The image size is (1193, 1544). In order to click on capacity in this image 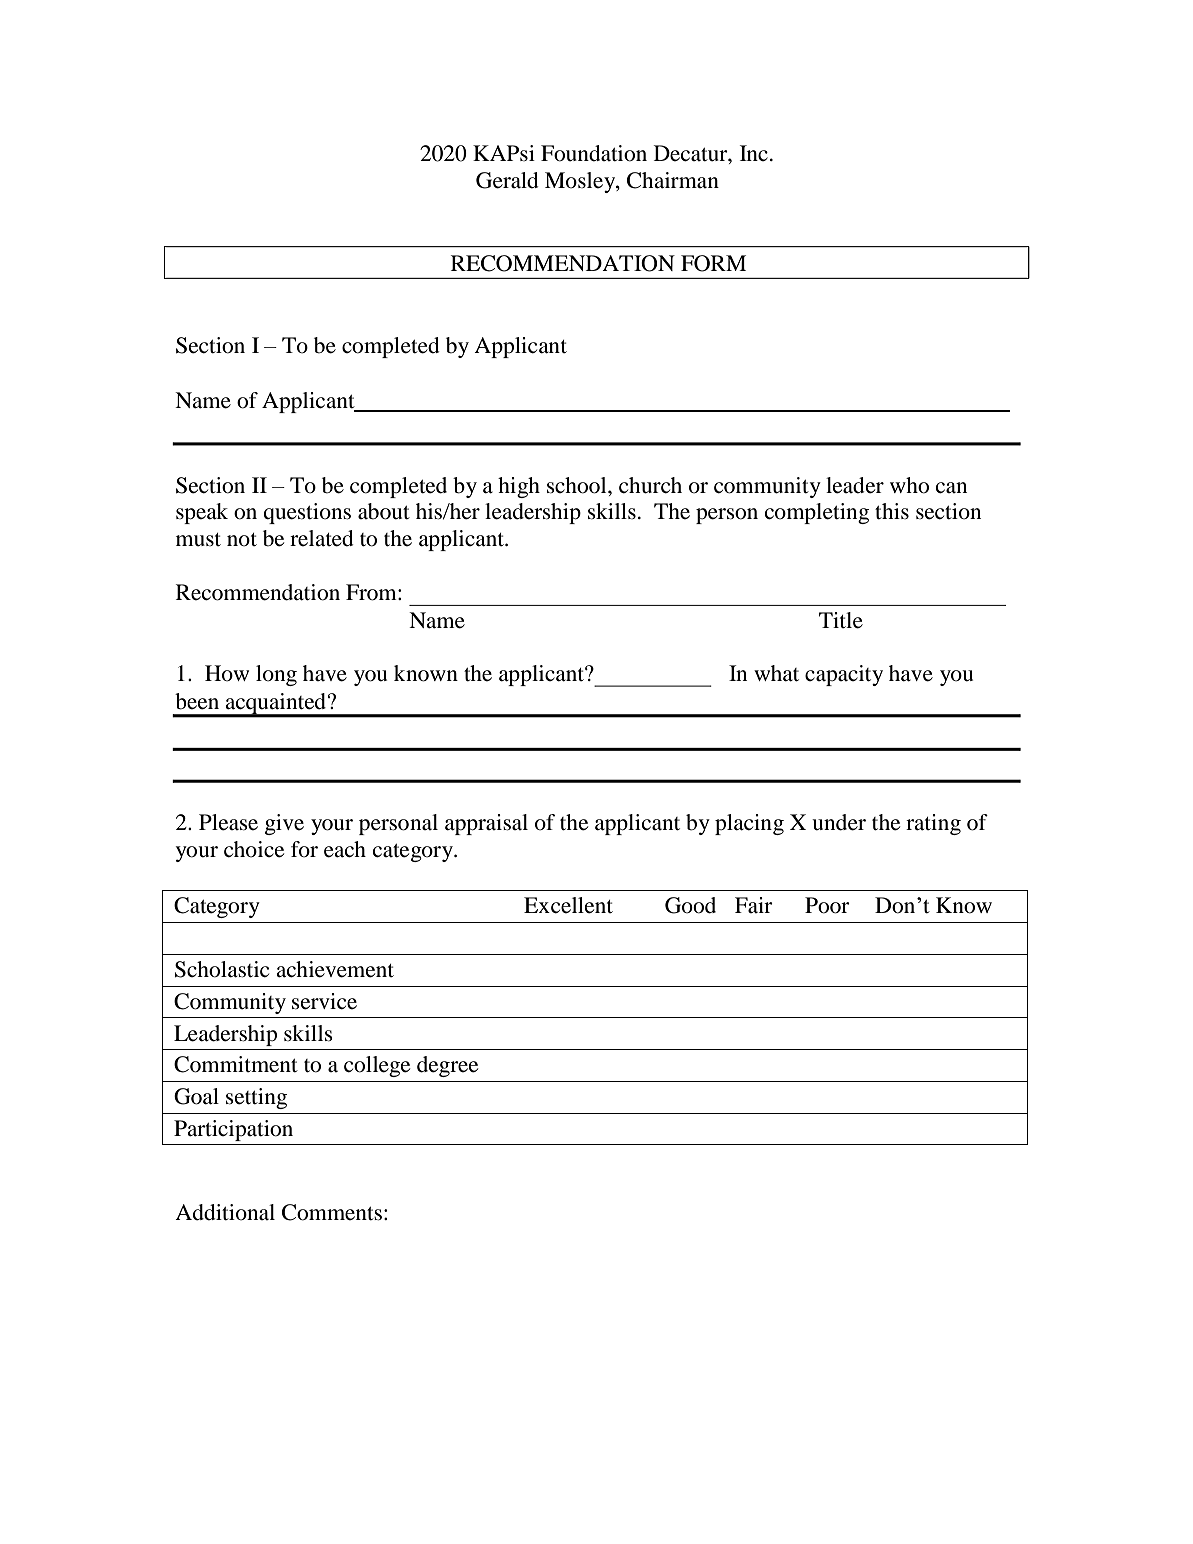, I will do `click(844, 675)`.
